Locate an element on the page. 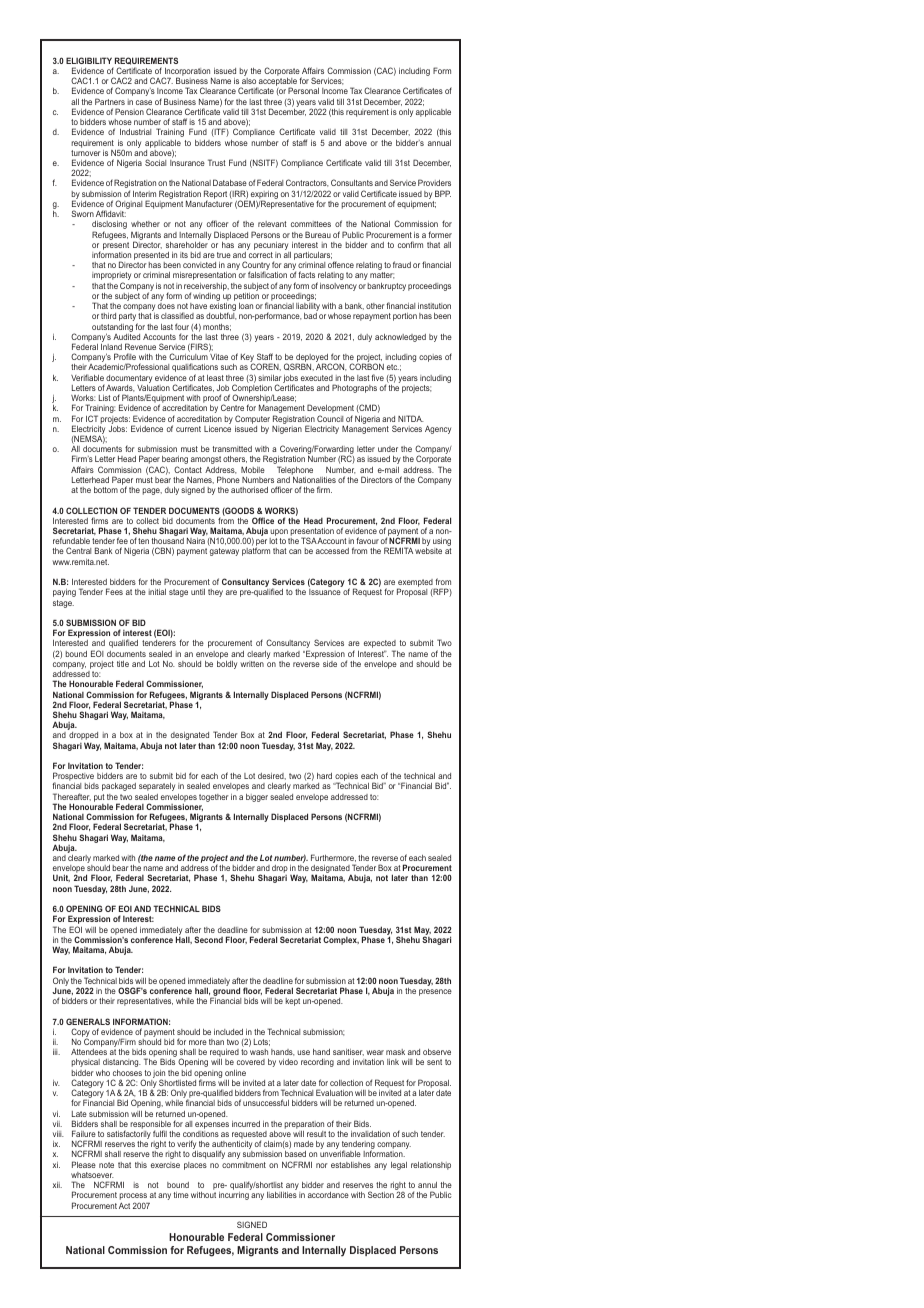 The image size is (924, 1308). annual is located at coordinates (439, 143).
